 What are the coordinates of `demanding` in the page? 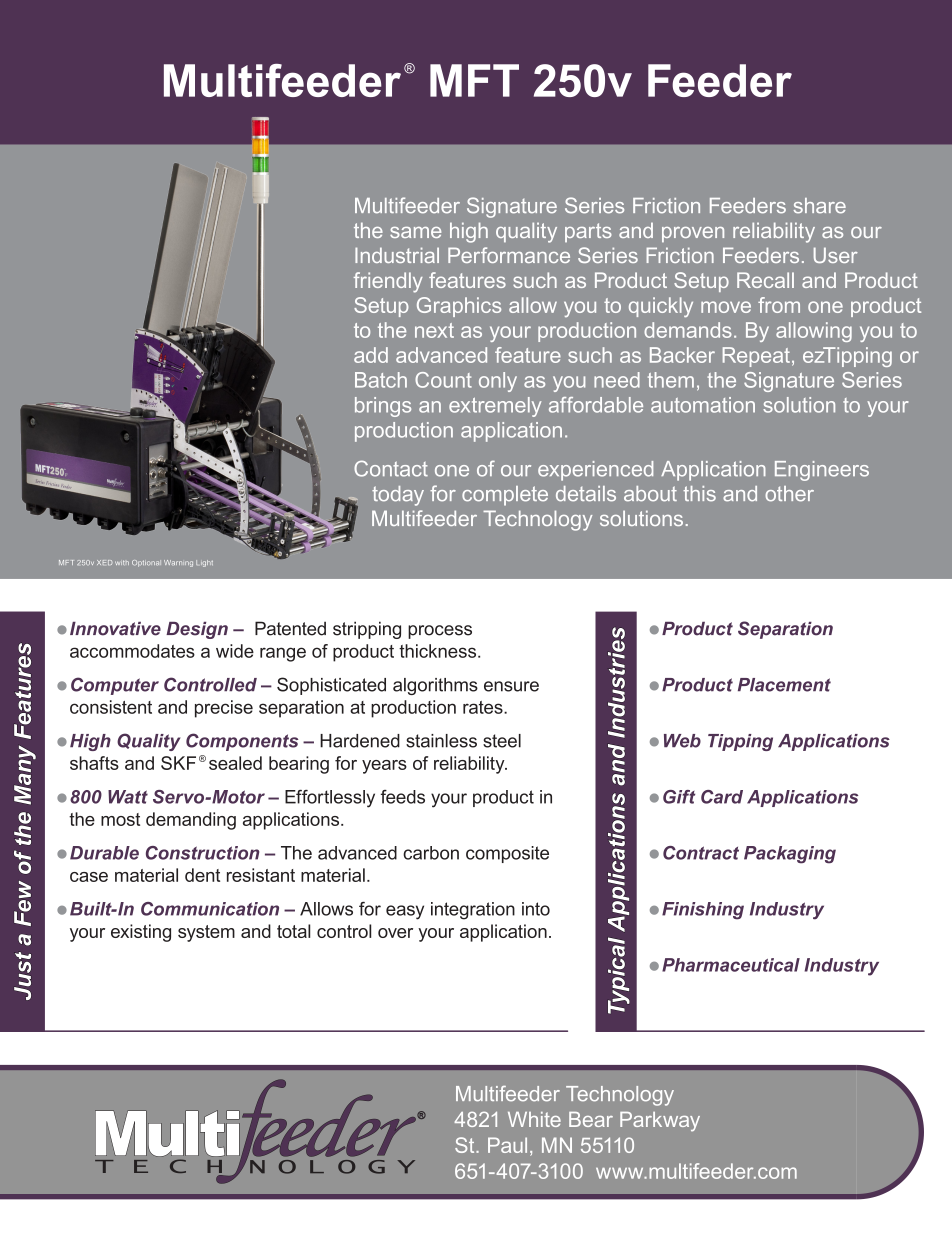 It's located at (191, 821).
